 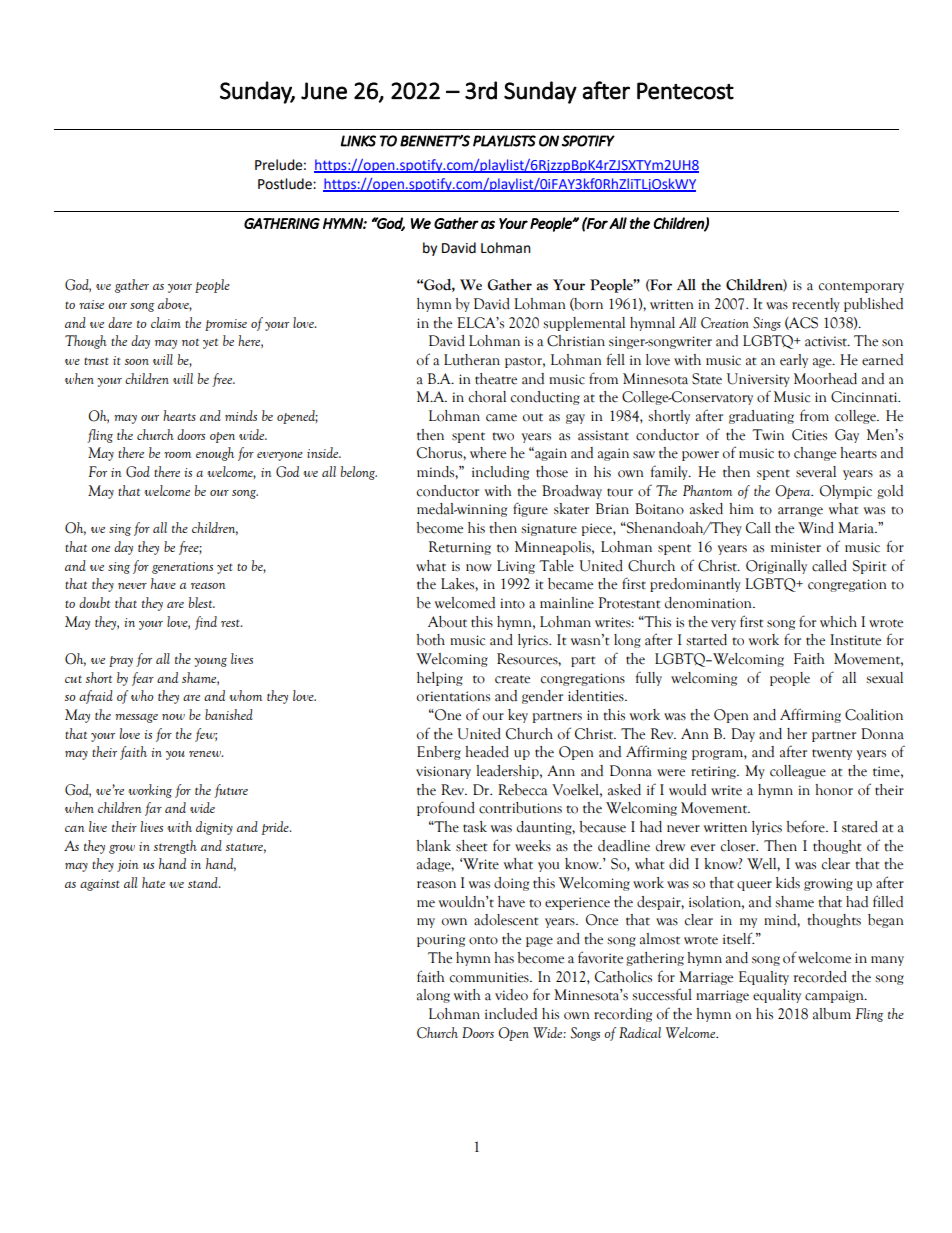 What do you see at coordinates (776, 567) in the screenshot?
I see `Originally` at bounding box center [776, 567].
